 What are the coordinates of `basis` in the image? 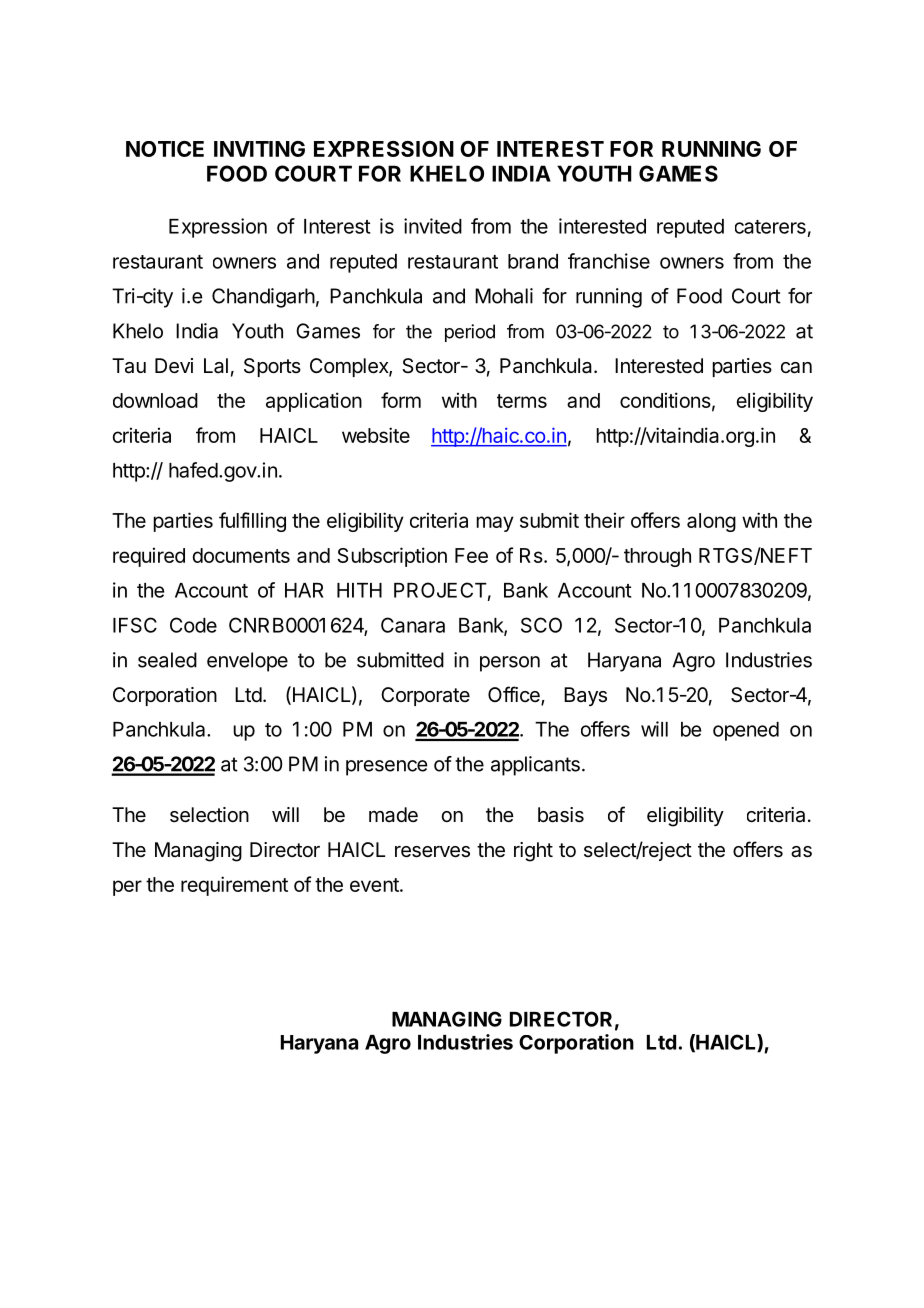 It's located at (561, 815).
